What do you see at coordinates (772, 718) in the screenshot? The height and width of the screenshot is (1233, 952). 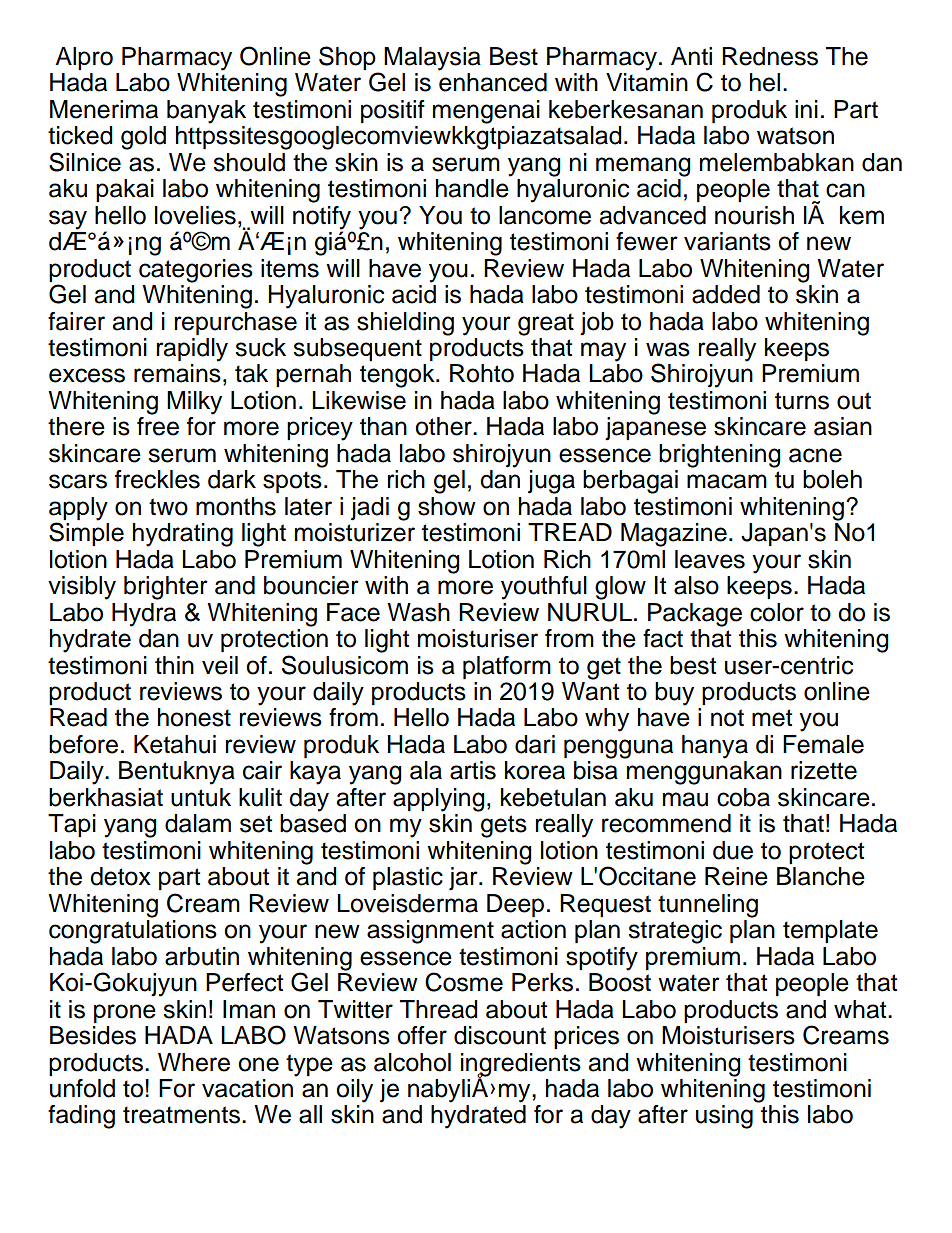 I see `met` at bounding box center [772, 718].
